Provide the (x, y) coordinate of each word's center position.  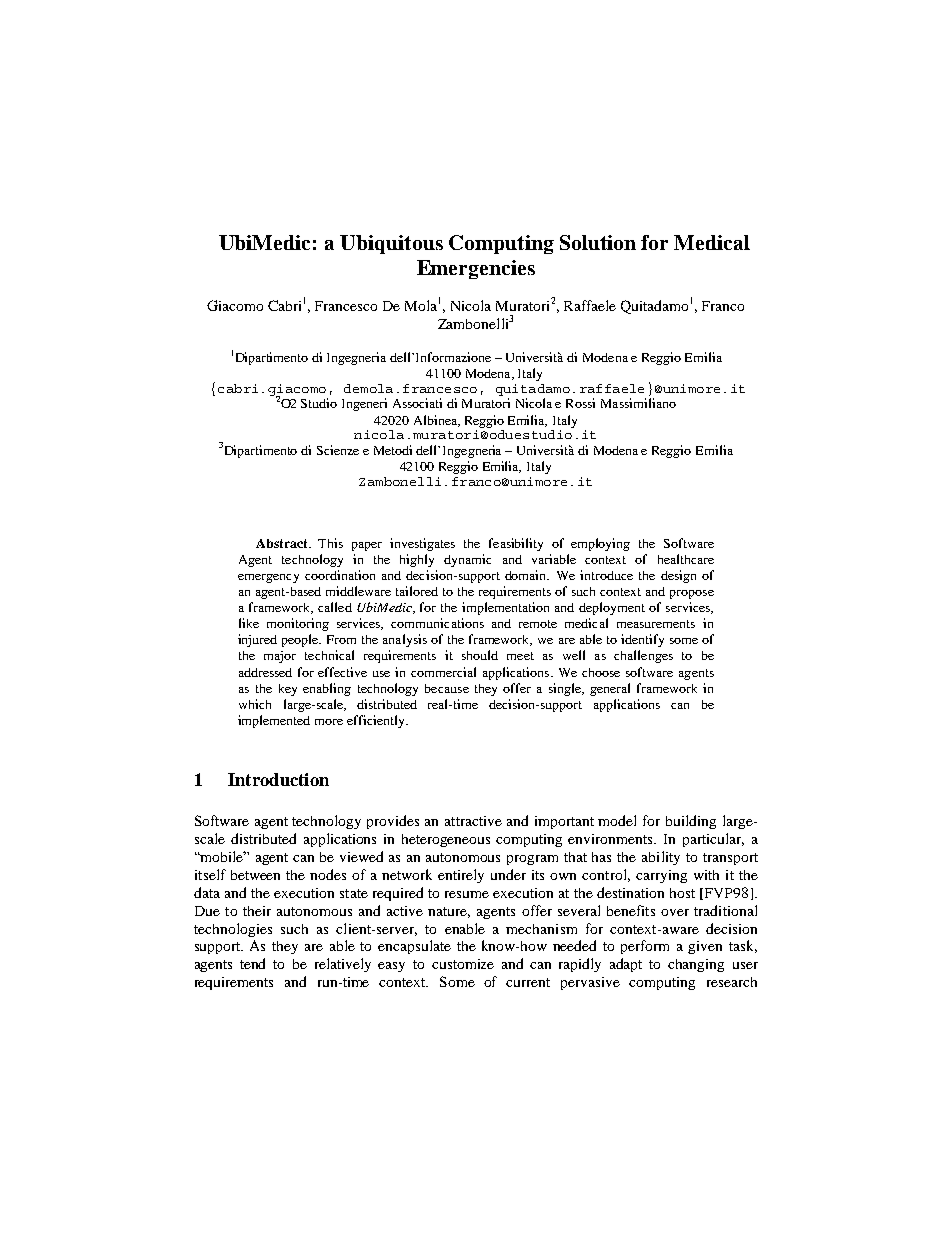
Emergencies (476, 269)
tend (252, 963)
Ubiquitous (391, 244)
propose (692, 594)
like (249, 623)
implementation (505, 608)
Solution (598, 242)
